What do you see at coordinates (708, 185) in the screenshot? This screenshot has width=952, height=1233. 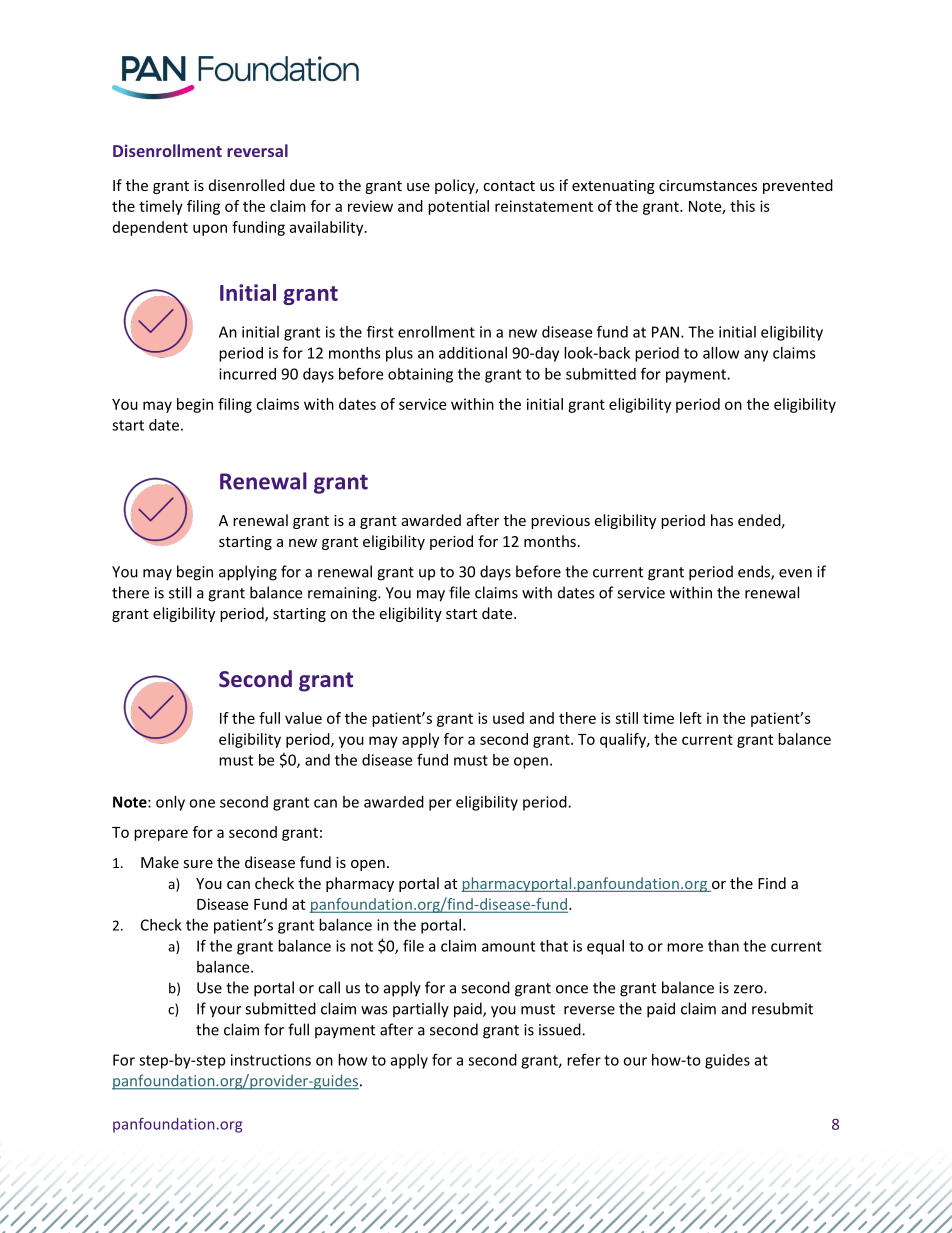 I see `circumstances` at bounding box center [708, 185].
